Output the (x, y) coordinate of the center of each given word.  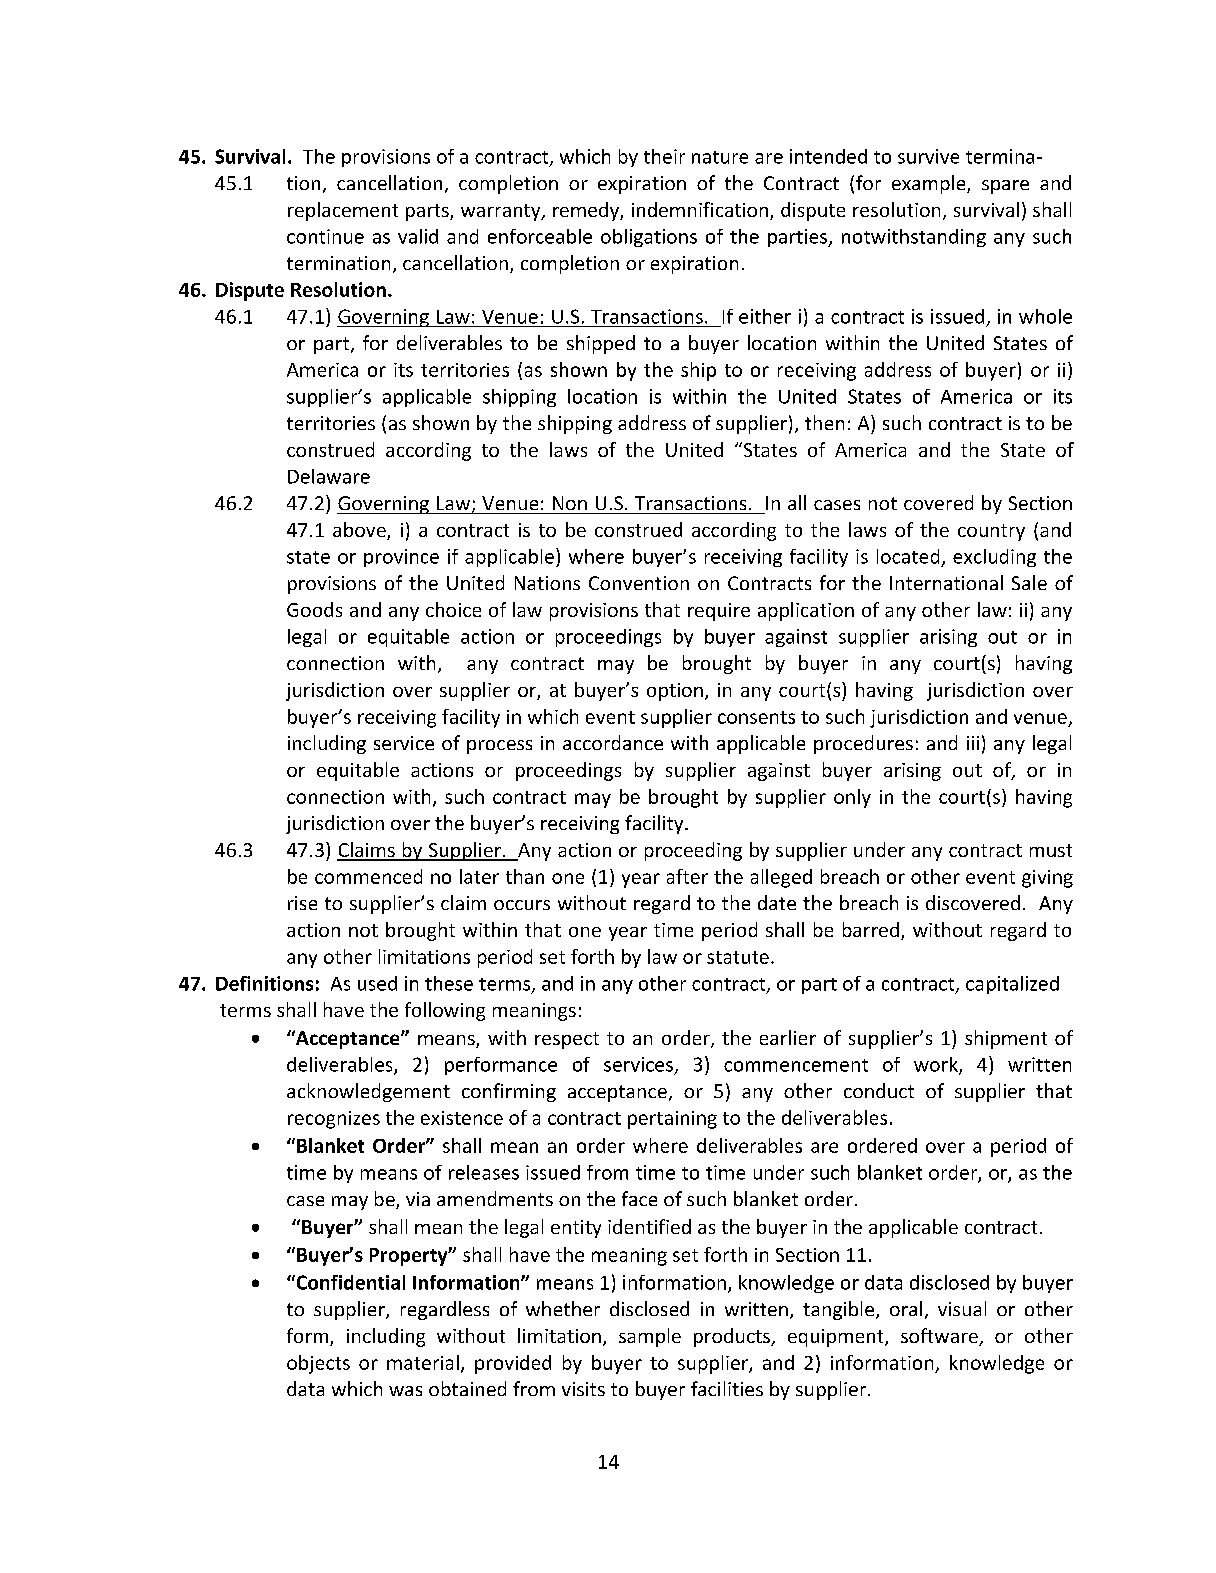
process (499, 747)
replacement (343, 211)
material (423, 1362)
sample (650, 1337)
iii (973, 743)
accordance (613, 742)
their (664, 156)
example (930, 184)
